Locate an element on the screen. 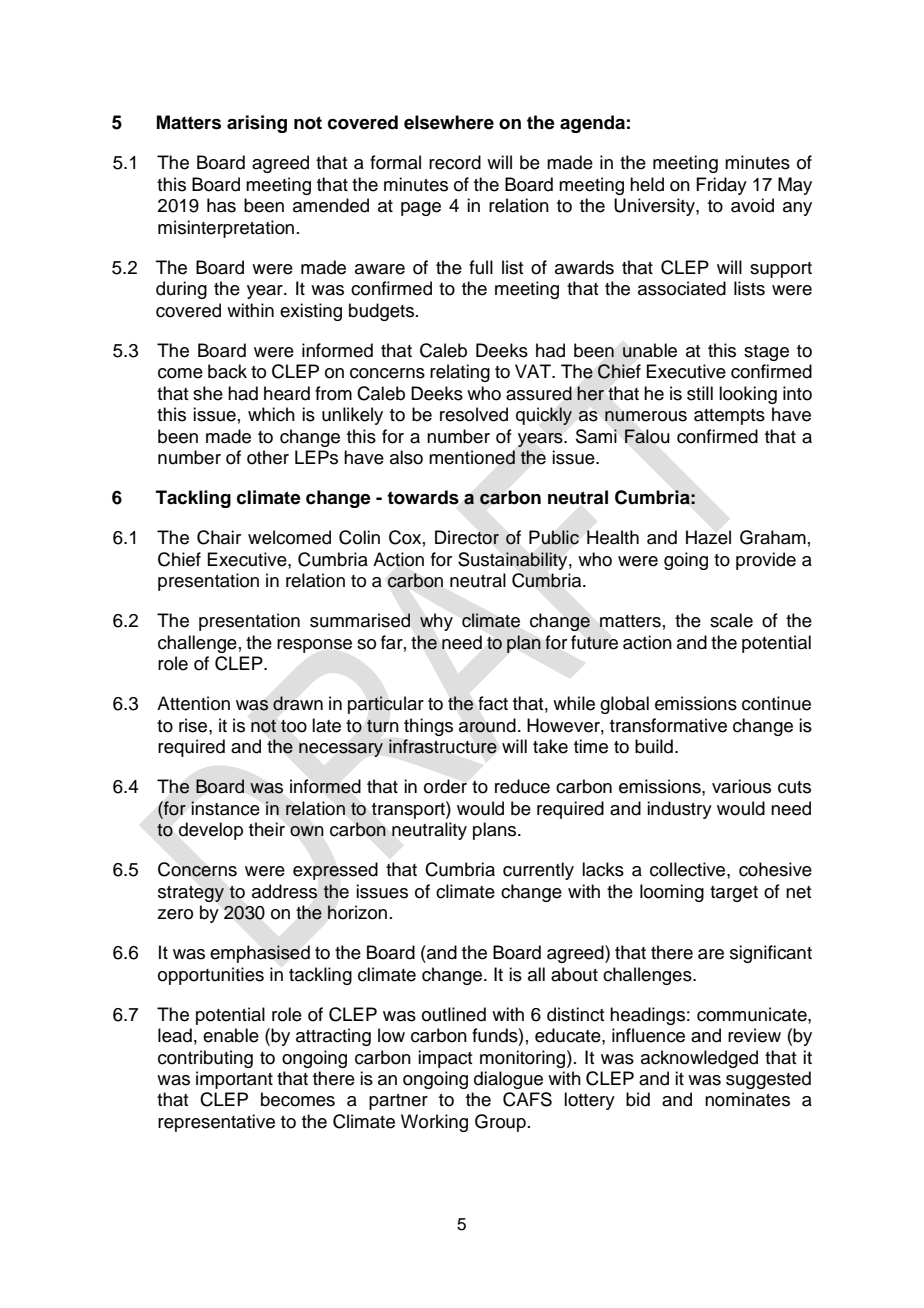  relating is located at coordinates (460, 373).
